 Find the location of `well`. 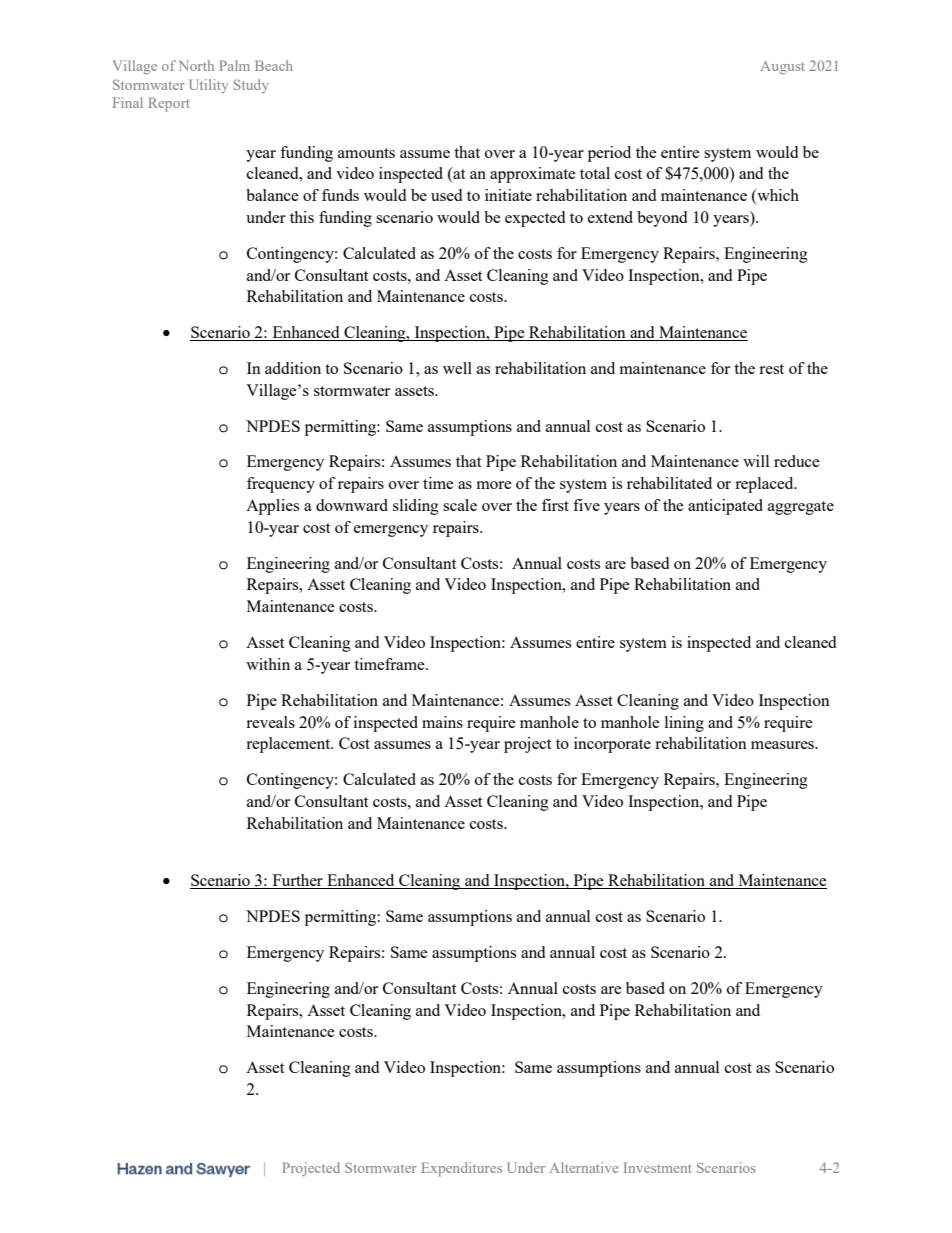

well is located at coordinates (457, 368).
